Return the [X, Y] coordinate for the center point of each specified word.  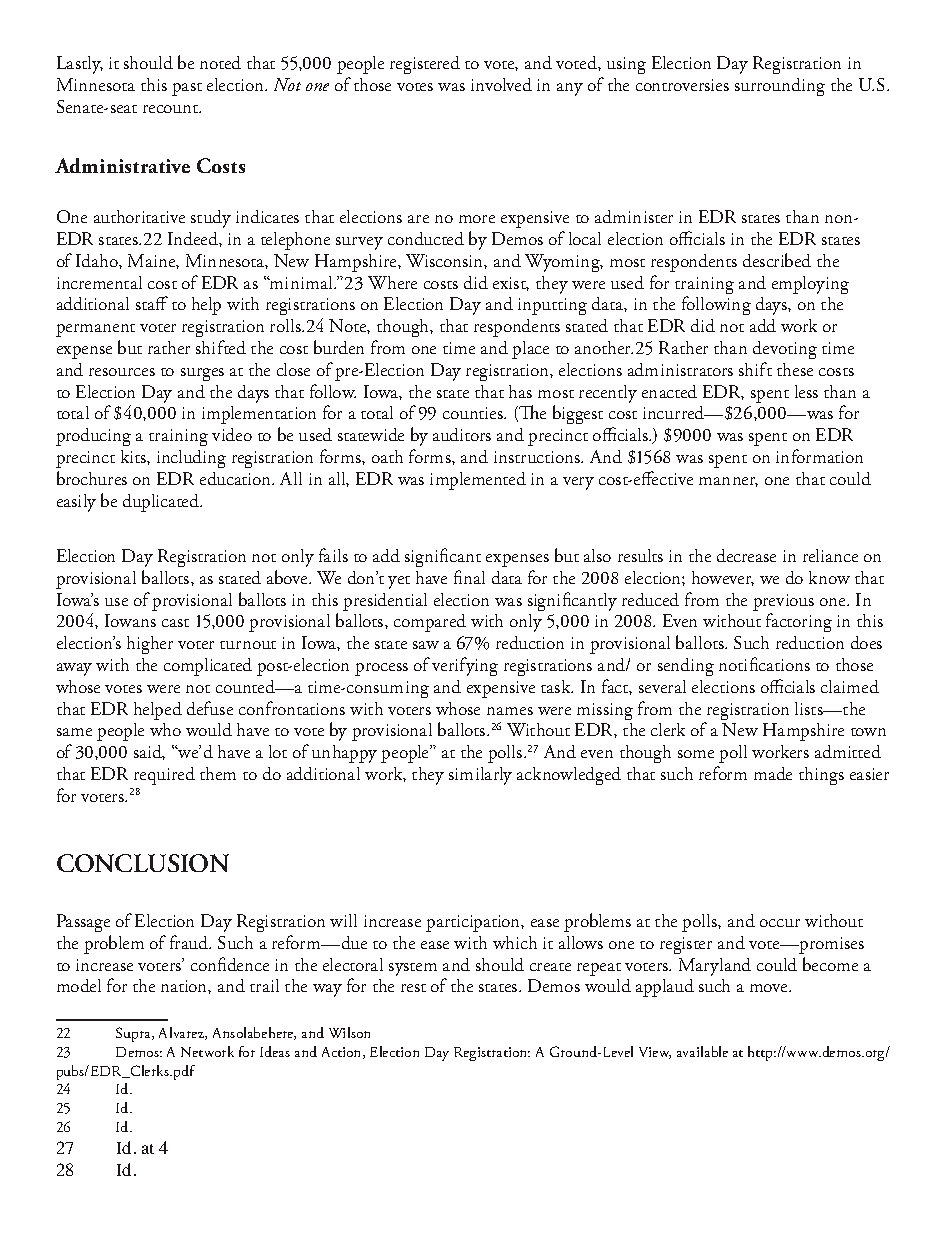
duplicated [162, 503]
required [164, 776]
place [530, 350]
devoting [785, 350]
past [187, 89]
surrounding [780, 87]
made [773, 773]
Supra [134, 1034]
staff [152, 303]
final [469, 577]
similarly [480, 776]
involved [501, 84]
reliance [830, 555]
